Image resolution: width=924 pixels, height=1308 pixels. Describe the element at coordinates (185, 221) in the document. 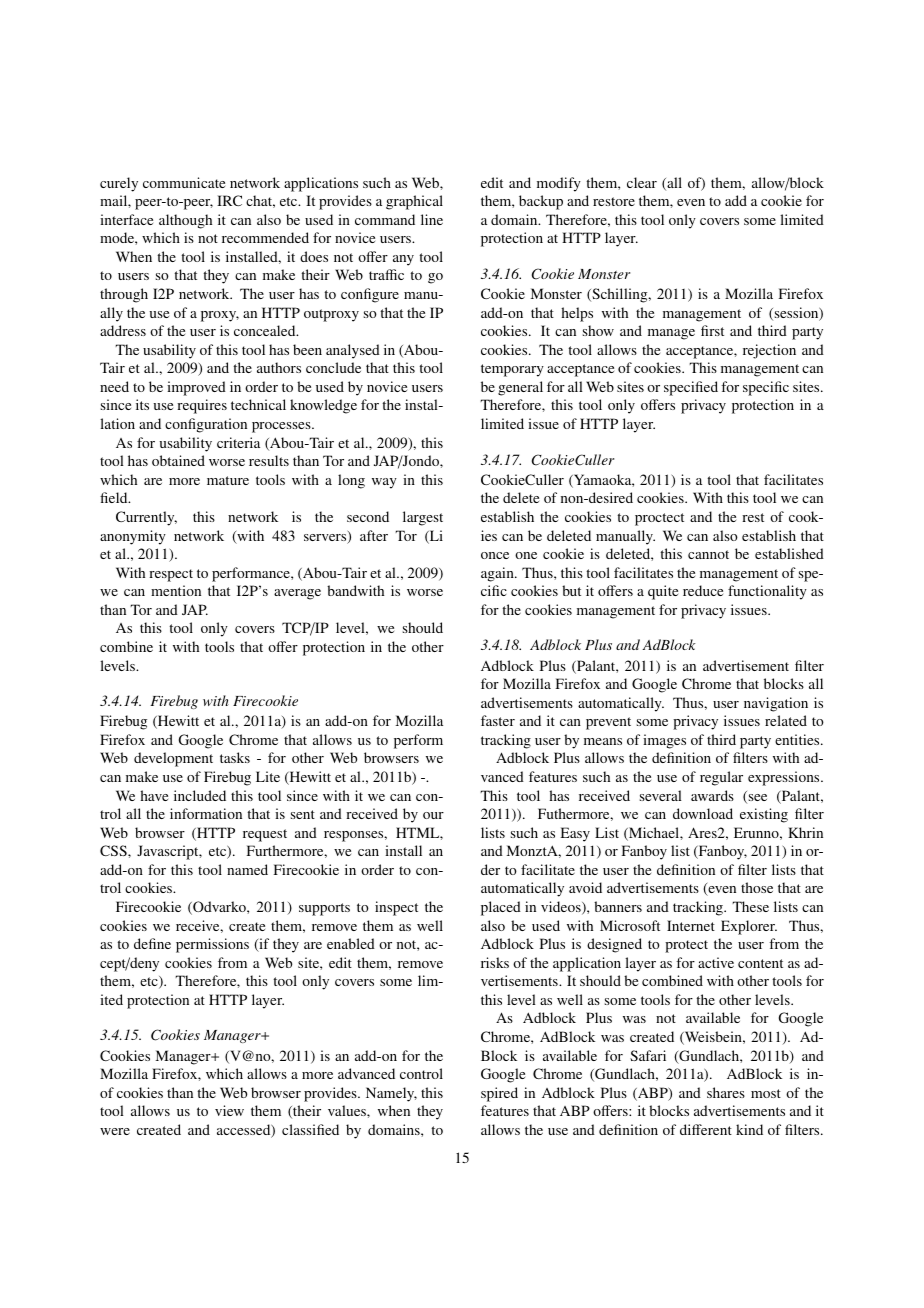

I see `although` at that location.
